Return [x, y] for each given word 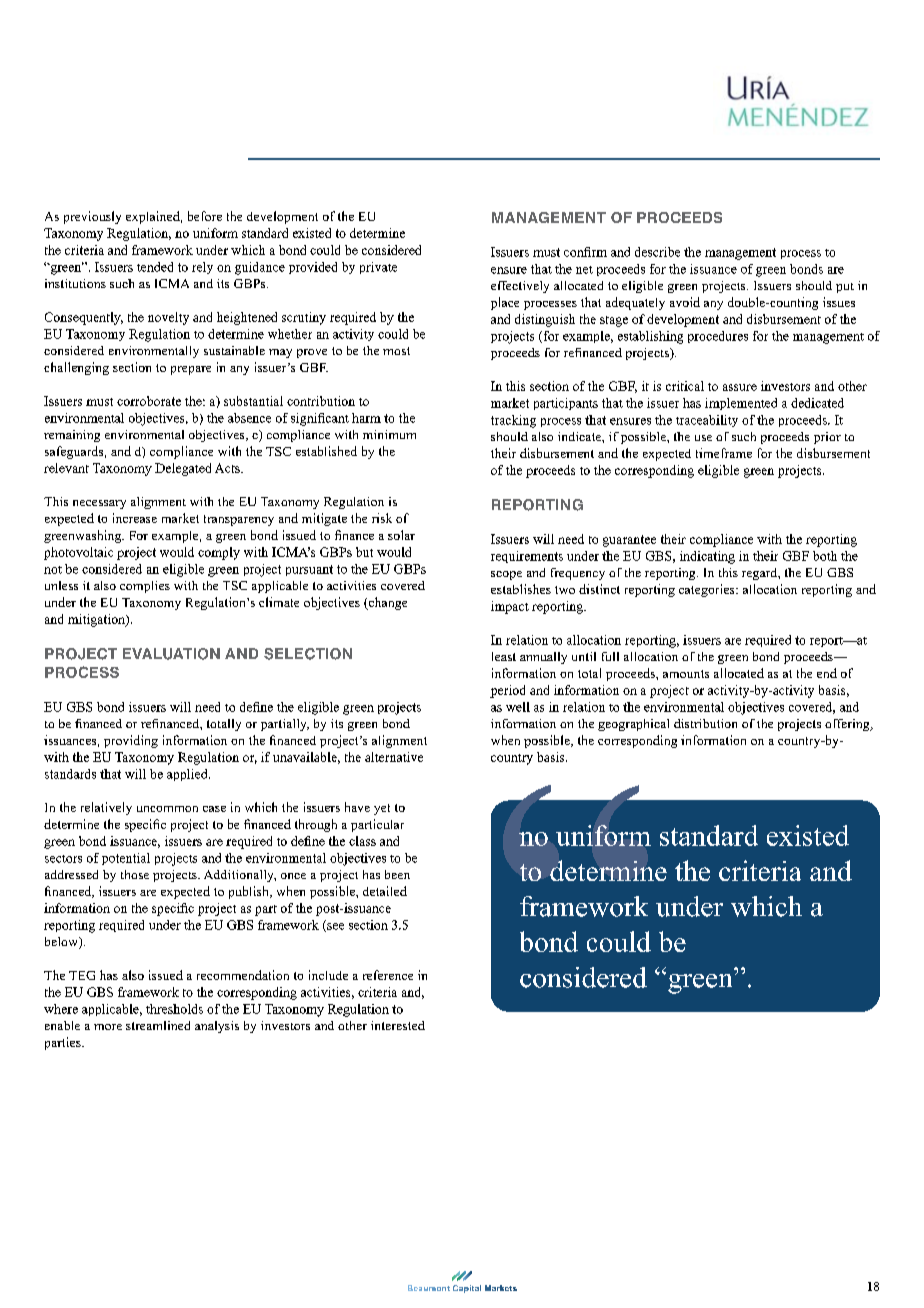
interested [398, 1025]
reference [388, 975]
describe [657, 252]
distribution [705, 723]
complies [145, 587]
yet [382, 809]
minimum [389, 434]
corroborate [149, 401]
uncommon [167, 809]
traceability [707, 421]
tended [155, 267]
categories [708, 590]
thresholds [174, 1009]
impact [510, 607]
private [378, 268]
